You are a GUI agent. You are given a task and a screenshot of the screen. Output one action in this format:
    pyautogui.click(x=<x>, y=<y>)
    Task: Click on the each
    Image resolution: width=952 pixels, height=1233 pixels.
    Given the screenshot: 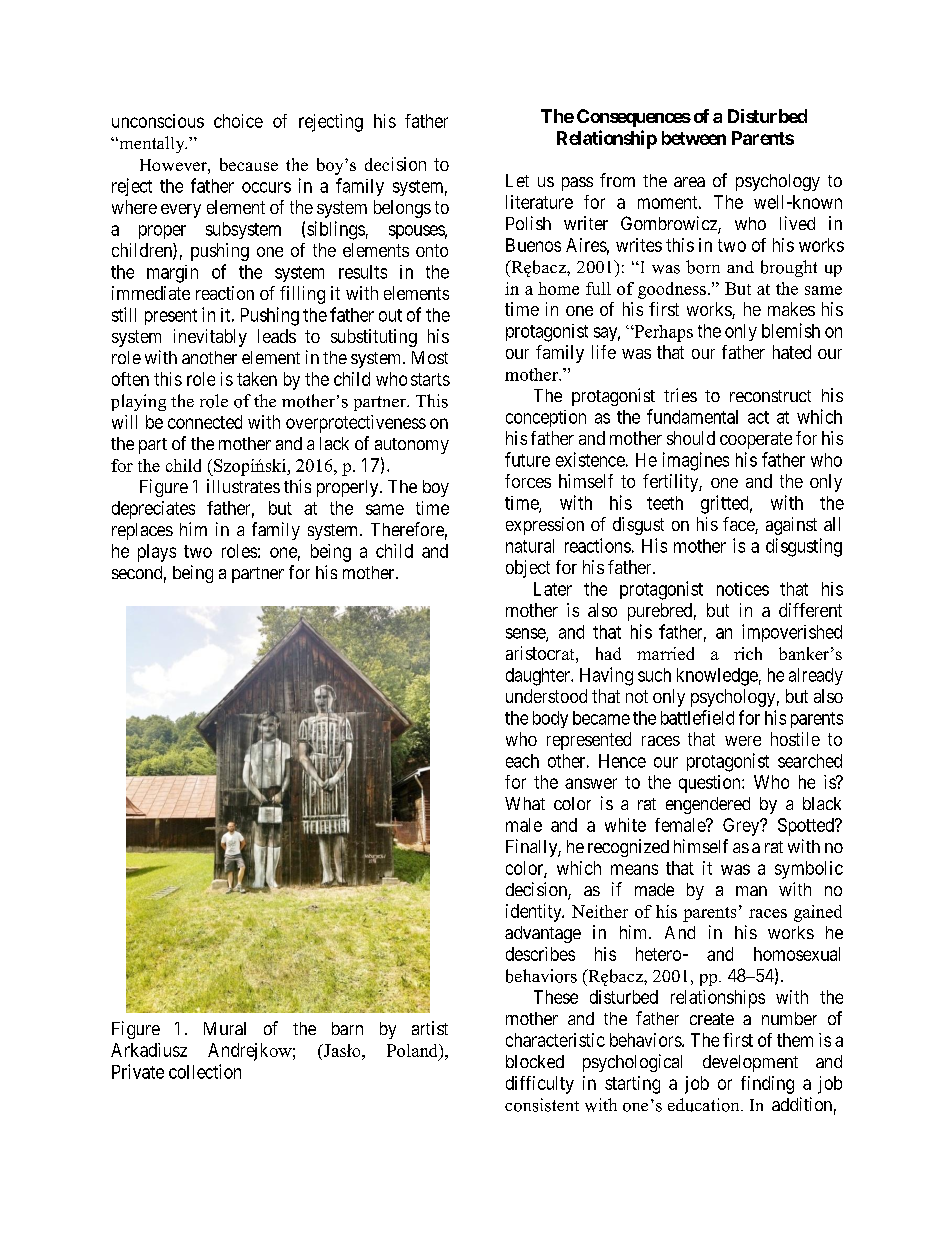 What is the action you would take?
    pyautogui.click(x=522, y=761)
